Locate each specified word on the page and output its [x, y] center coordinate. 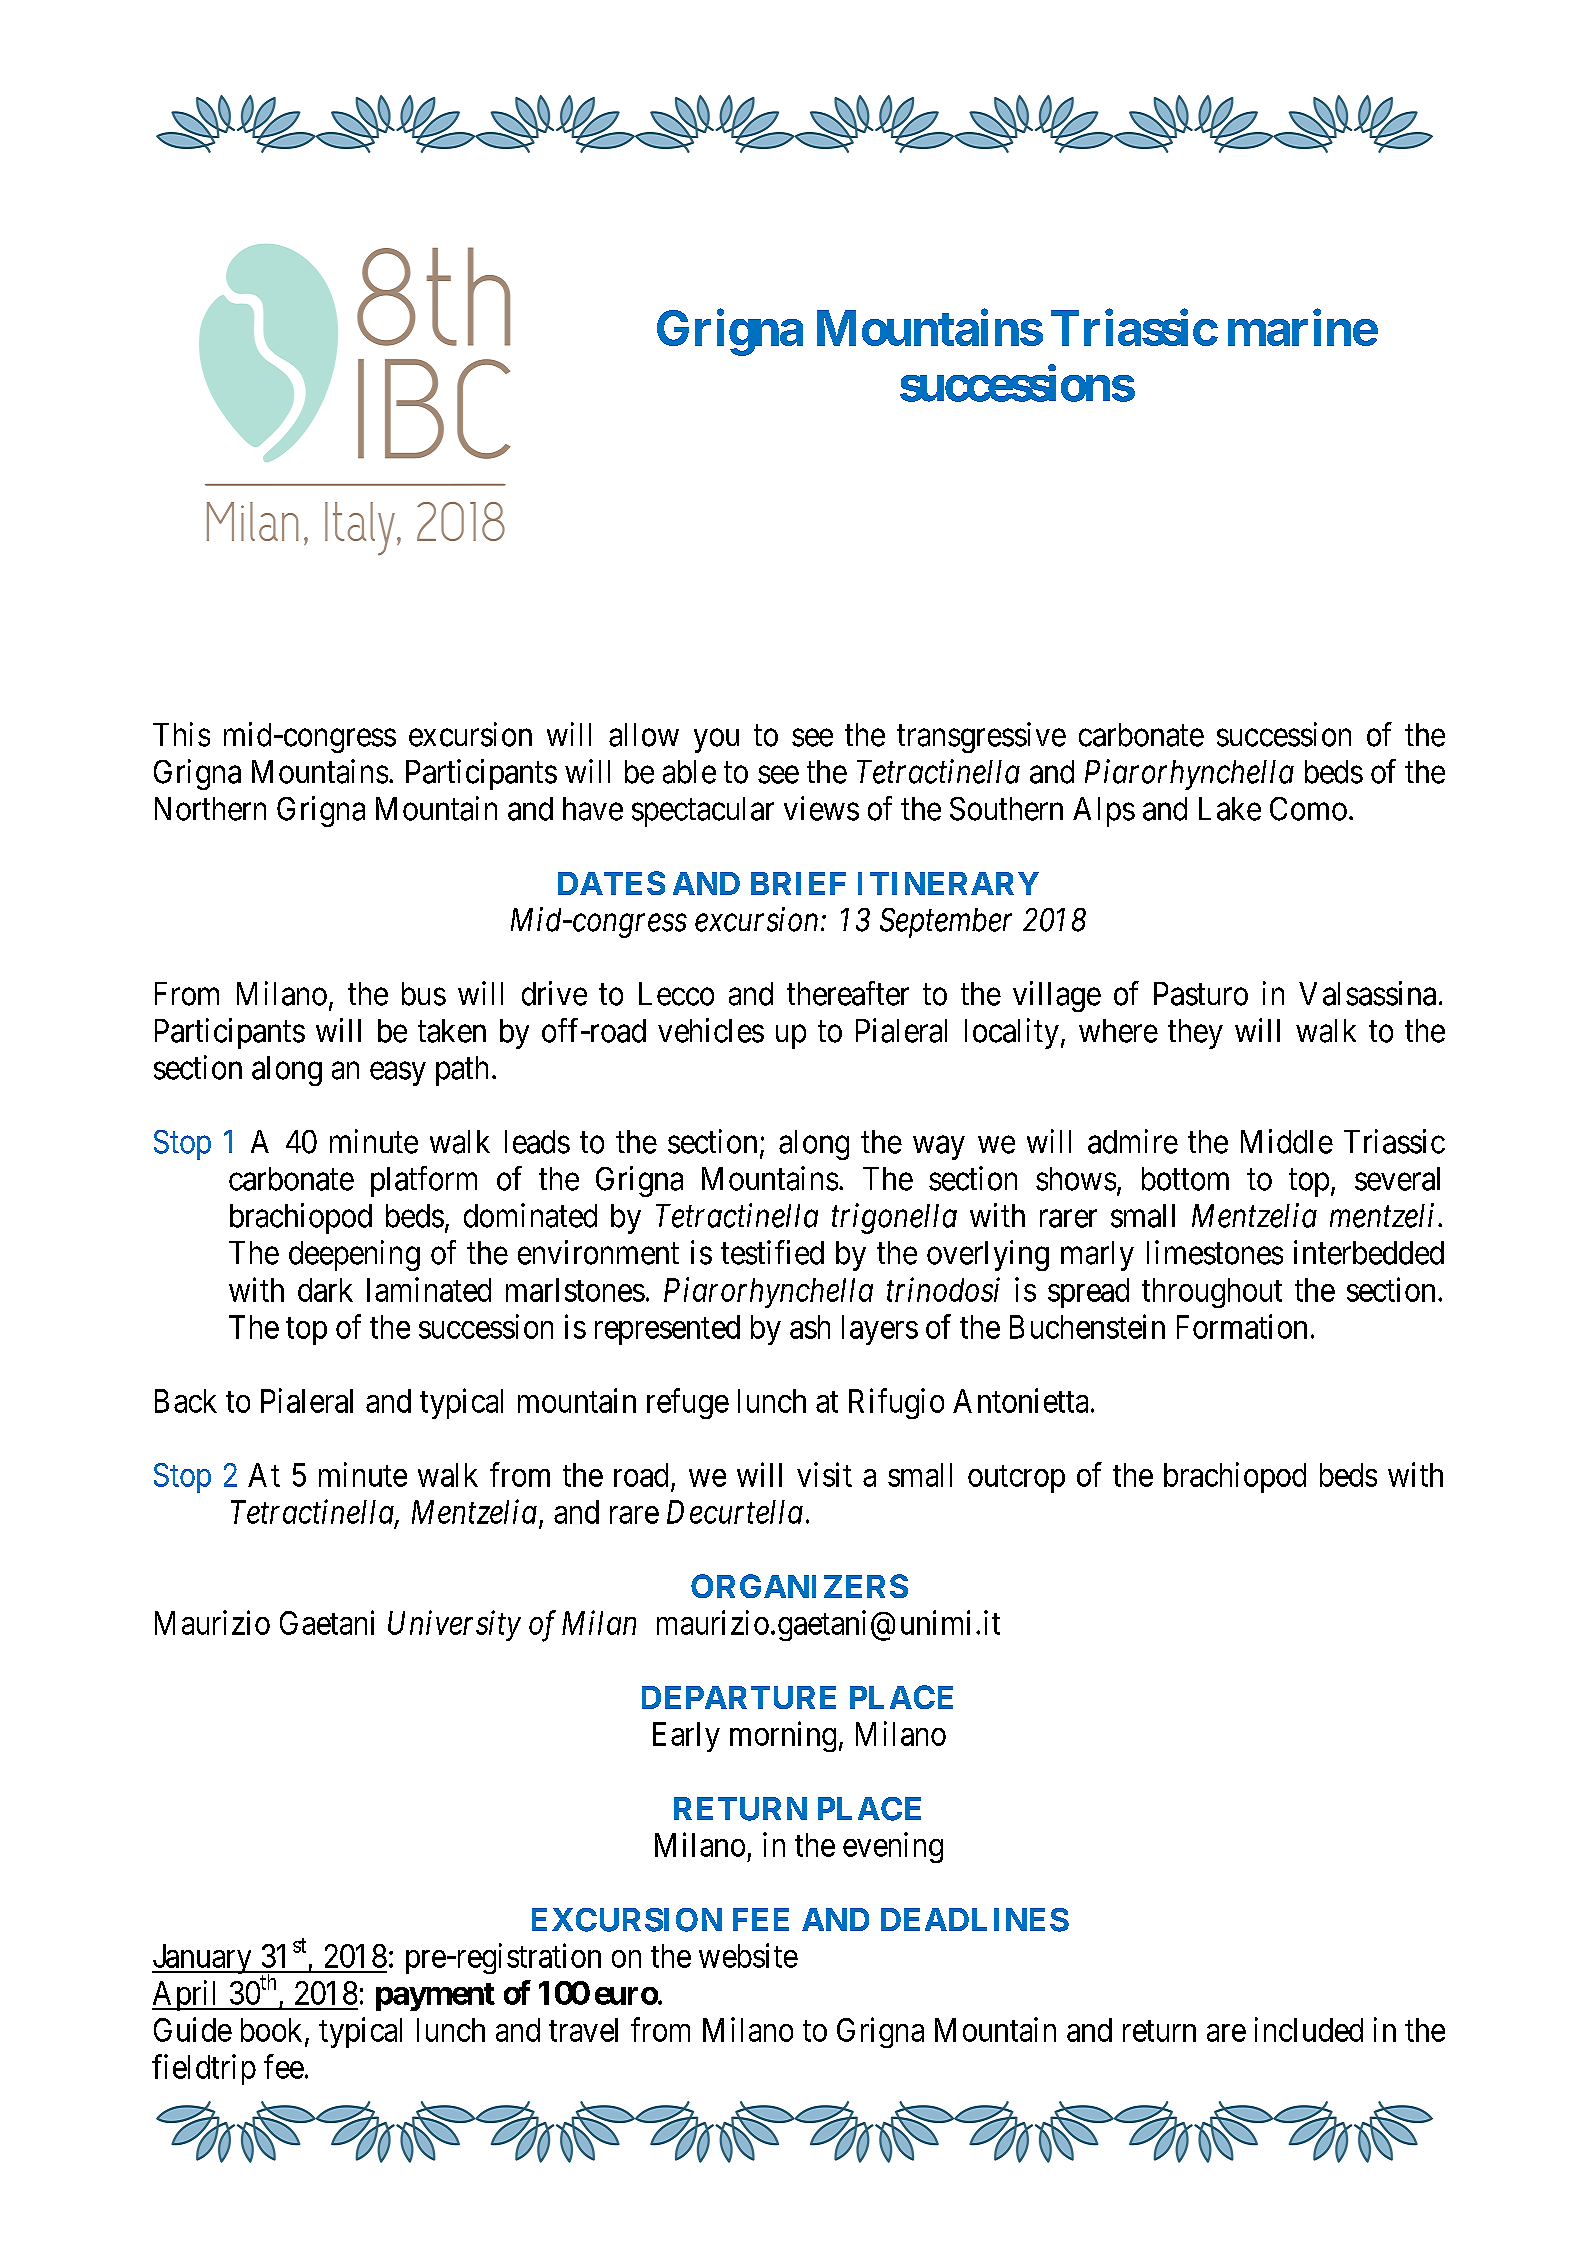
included [1309, 2029]
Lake [1230, 809]
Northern [210, 809]
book [273, 2031]
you [716, 741]
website [748, 1955]
